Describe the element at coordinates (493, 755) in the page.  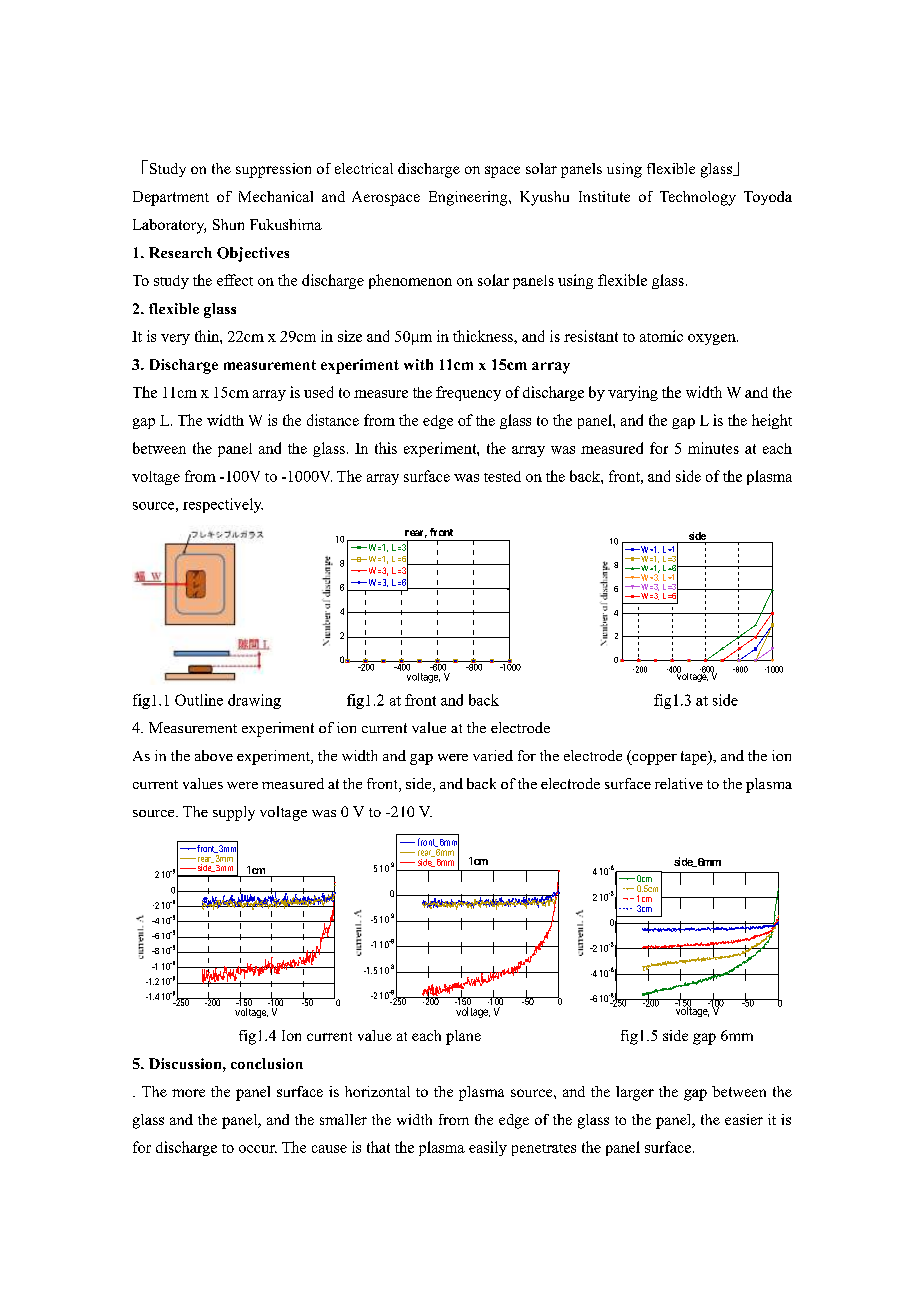
I see `varied` at that location.
